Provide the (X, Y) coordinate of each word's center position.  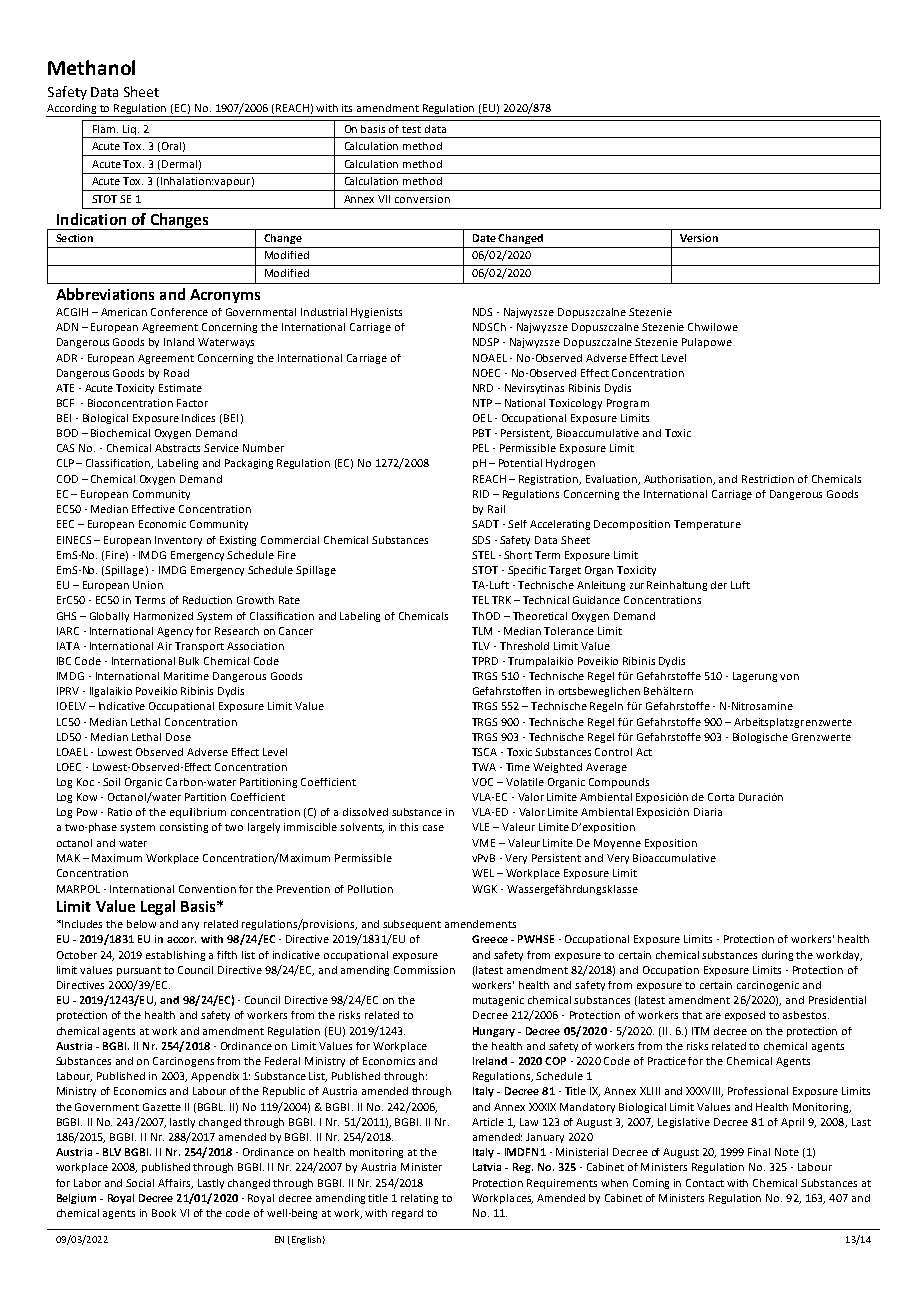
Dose (178, 737)
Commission (424, 970)
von (789, 677)
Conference (179, 312)
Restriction (768, 479)
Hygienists (376, 313)
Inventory (178, 541)
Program (628, 404)
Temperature (707, 525)
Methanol (91, 67)
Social (140, 1183)
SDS (481, 540)
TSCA (484, 752)
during (777, 956)
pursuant (139, 971)
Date (486, 238)
